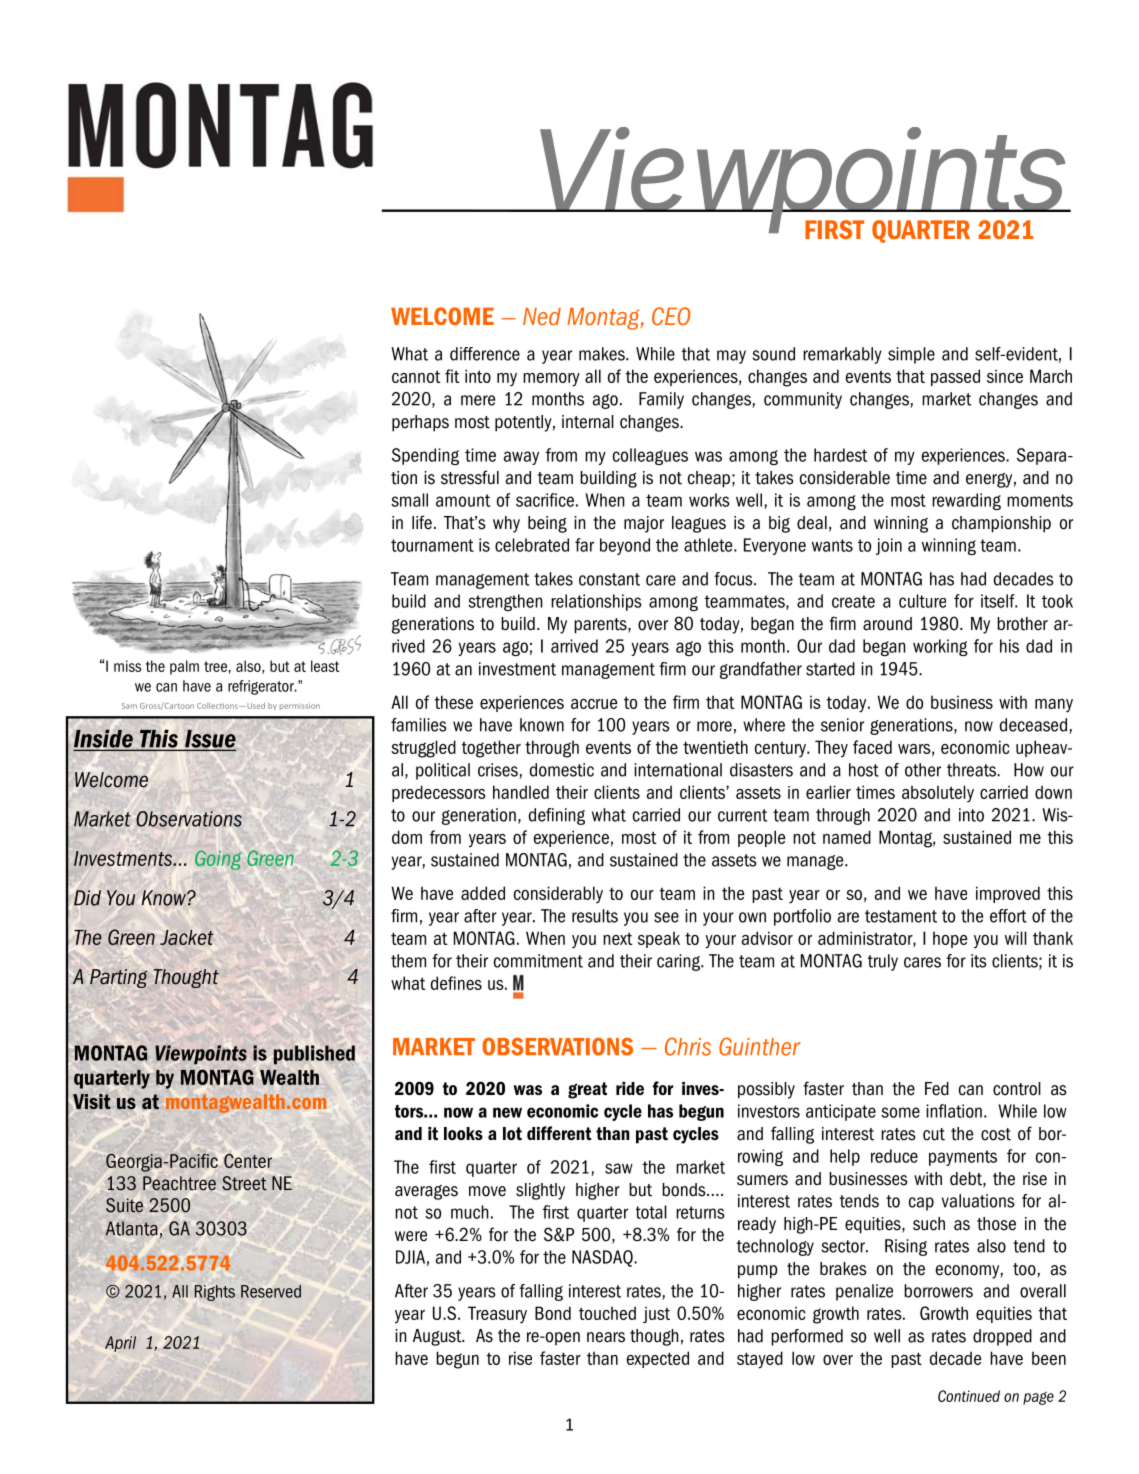  Describe the element at coordinates (911, 355) in the screenshot. I see `simple` at that location.
